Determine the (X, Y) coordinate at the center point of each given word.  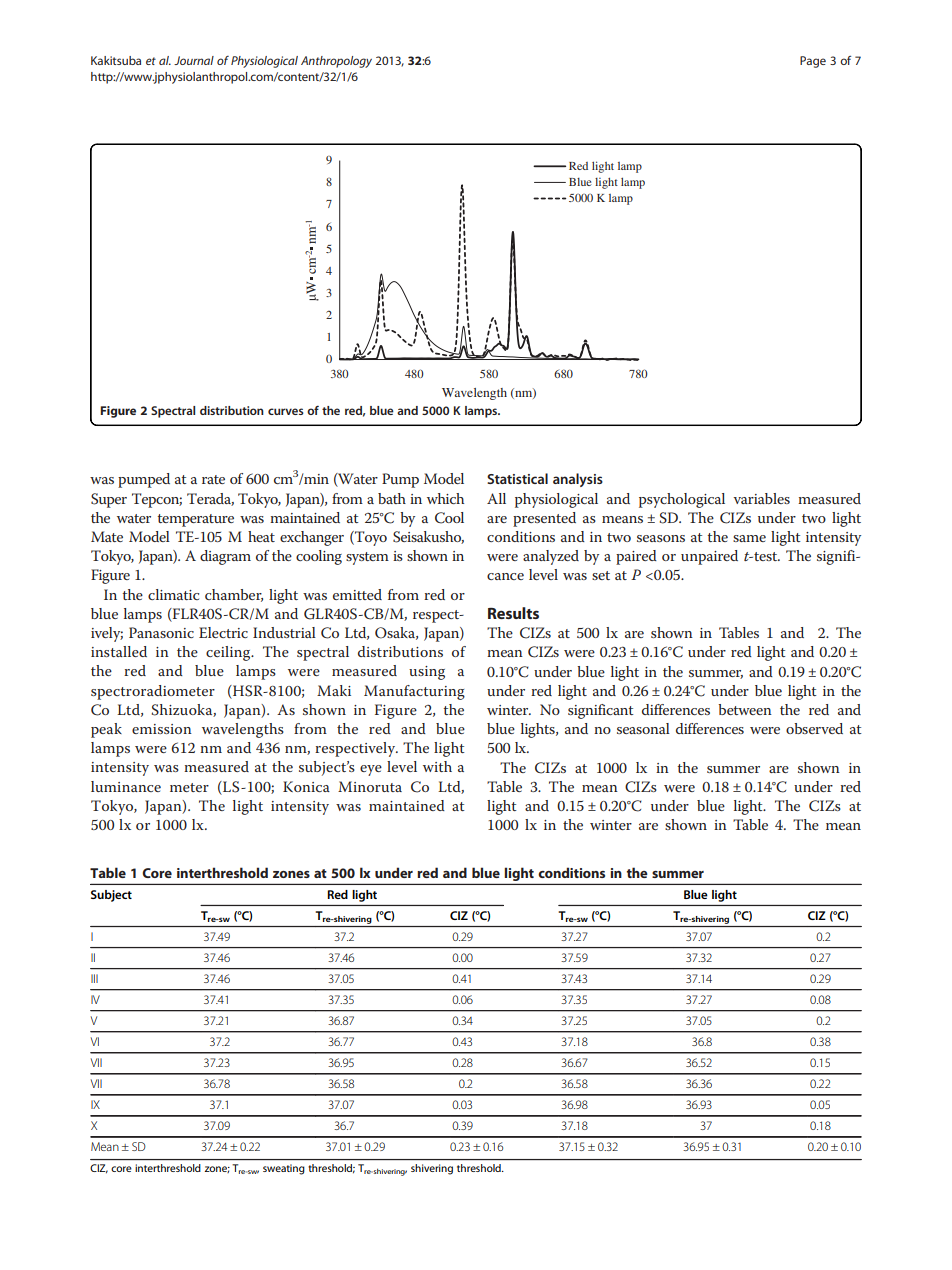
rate (213, 479)
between (745, 709)
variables (761, 498)
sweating (284, 1169)
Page (813, 62)
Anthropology (336, 62)
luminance (126, 786)
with (437, 766)
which (445, 498)
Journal (194, 60)
